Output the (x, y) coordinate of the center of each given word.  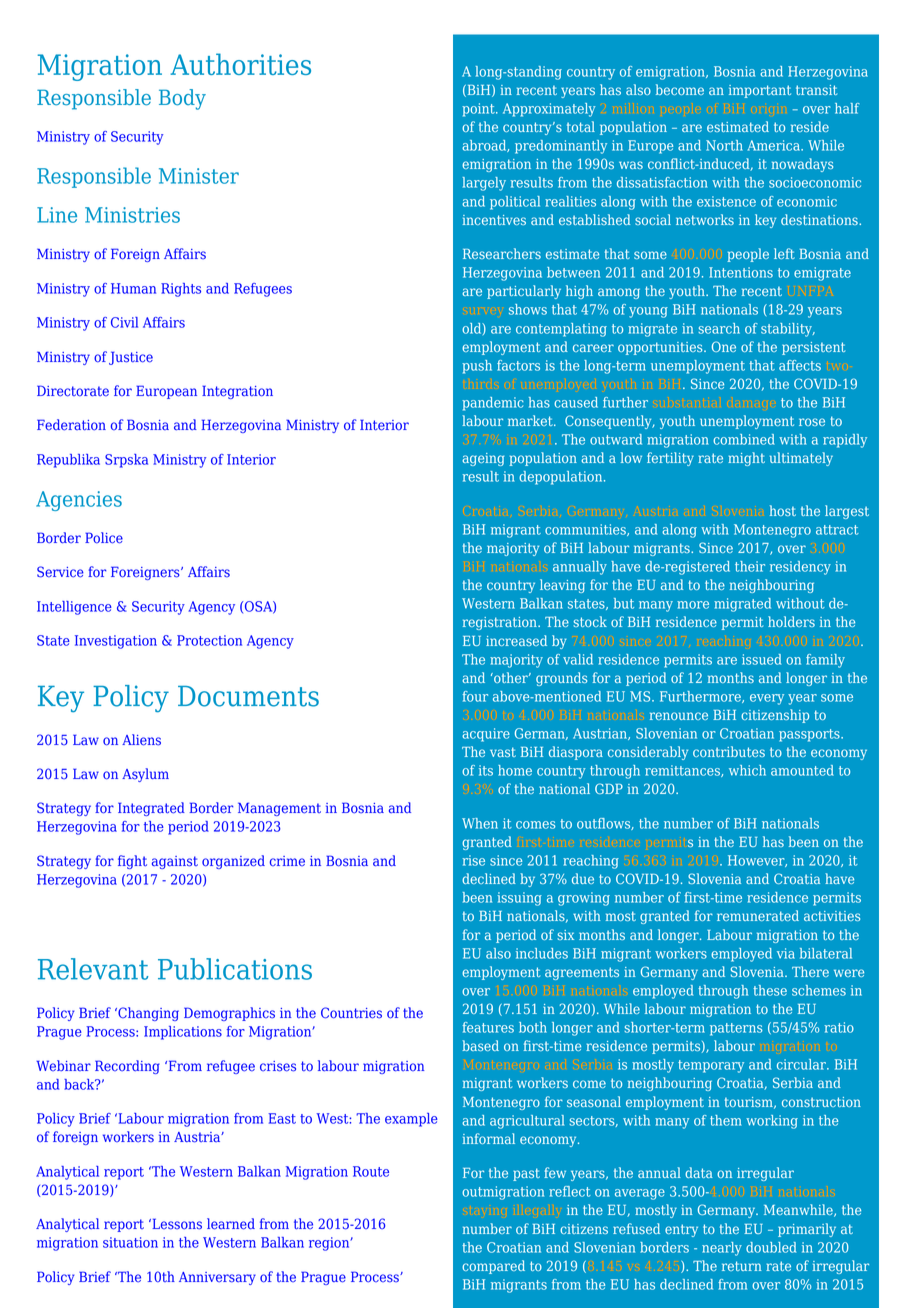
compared (493, 1267)
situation (130, 1242)
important (760, 91)
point (479, 110)
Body (182, 99)
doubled (771, 1247)
